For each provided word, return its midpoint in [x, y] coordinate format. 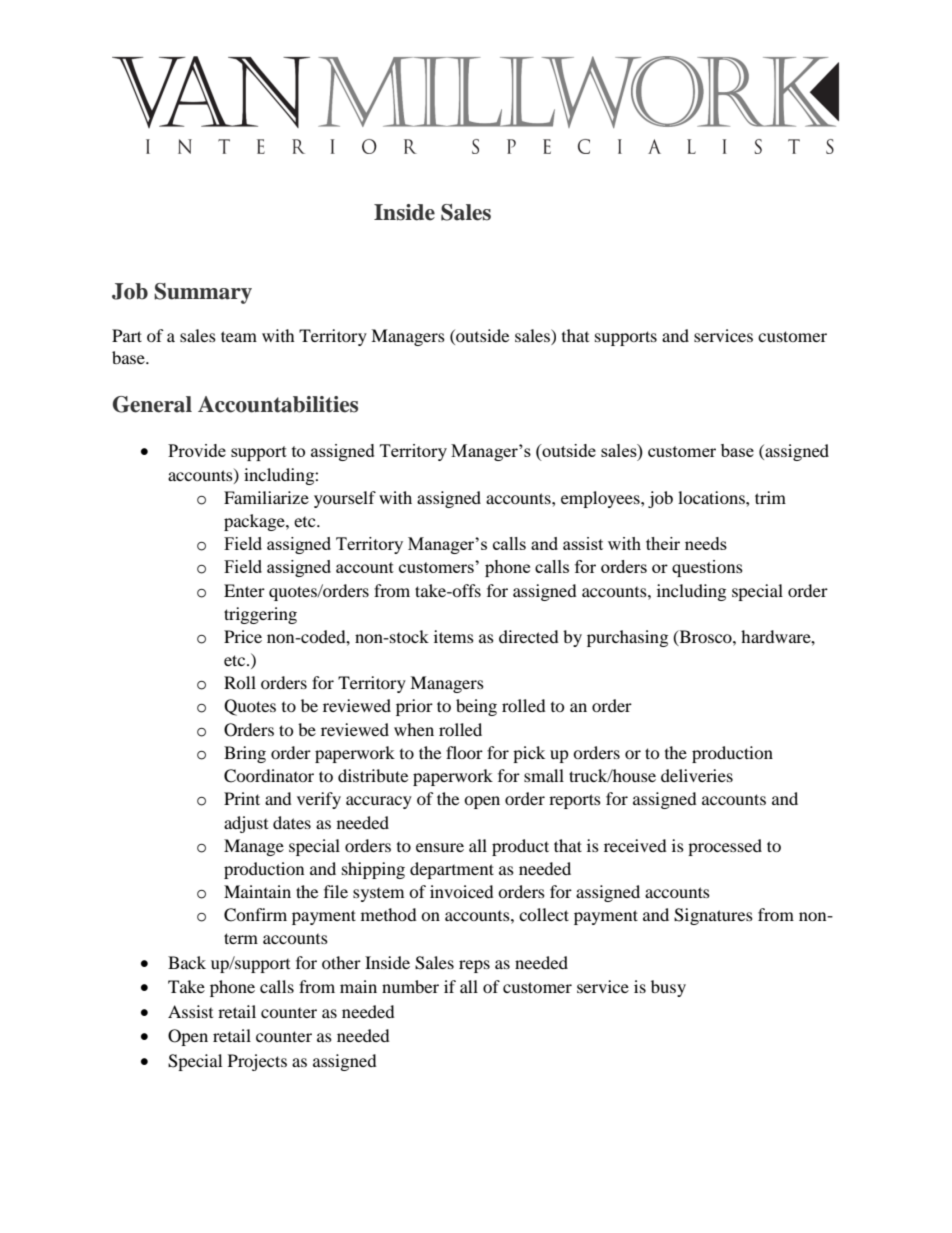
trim [770, 497]
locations [712, 497]
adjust [246, 824]
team [239, 336]
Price [243, 636]
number [410, 986]
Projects [257, 1062]
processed [725, 847]
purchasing [627, 638]
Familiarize [266, 497]
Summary [203, 293]
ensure [440, 847]
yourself [345, 499]
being [476, 707]
